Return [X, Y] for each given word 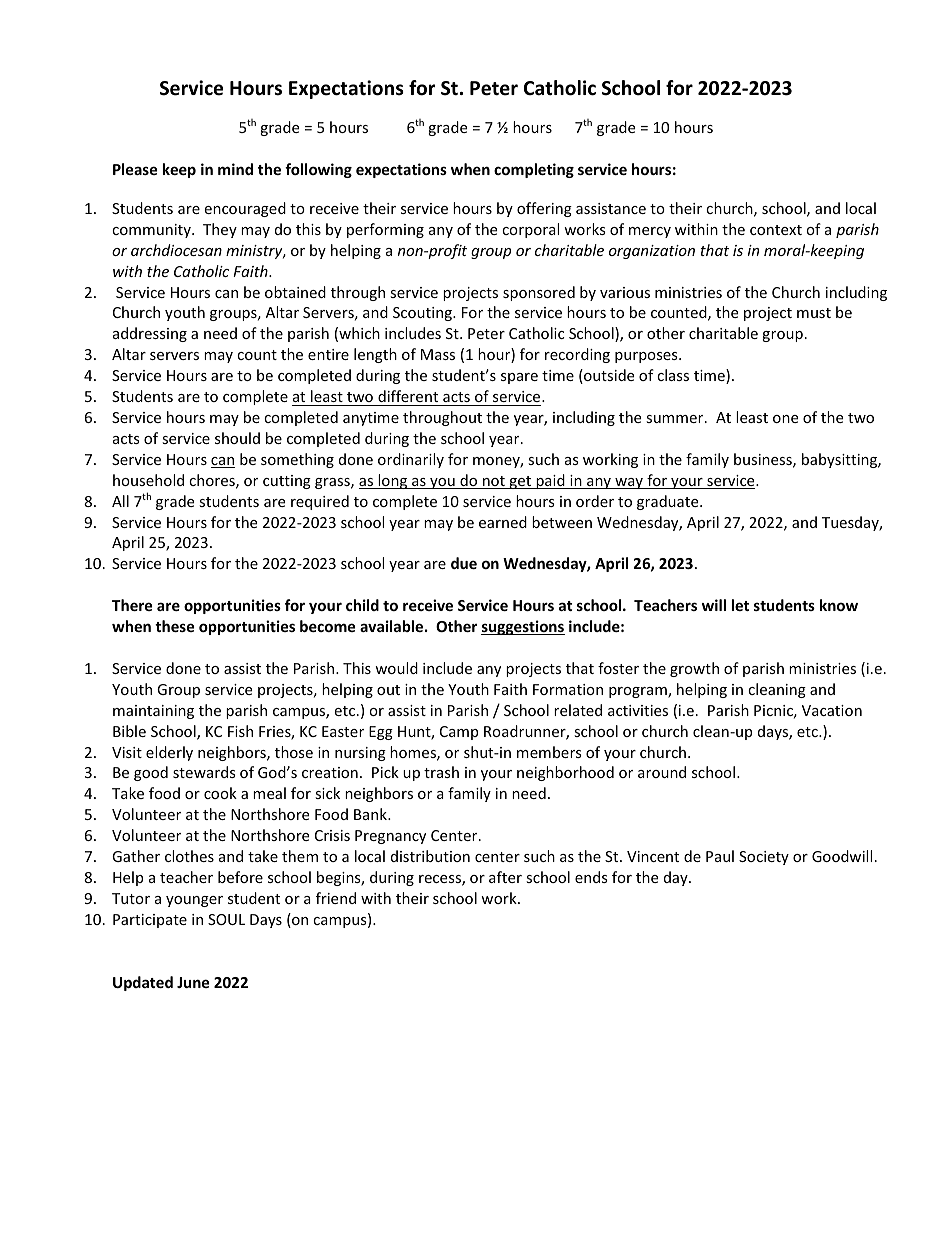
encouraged [245, 209]
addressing [150, 334]
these [175, 626]
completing [534, 170]
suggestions [523, 627]
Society [764, 858]
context [776, 230]
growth [694, 669]
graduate [669, 502]
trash [441, 772]
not [494, 482]
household [148, 480]
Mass [438, 354]
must [814, 313]
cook [220, 793]
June [193, 982]
